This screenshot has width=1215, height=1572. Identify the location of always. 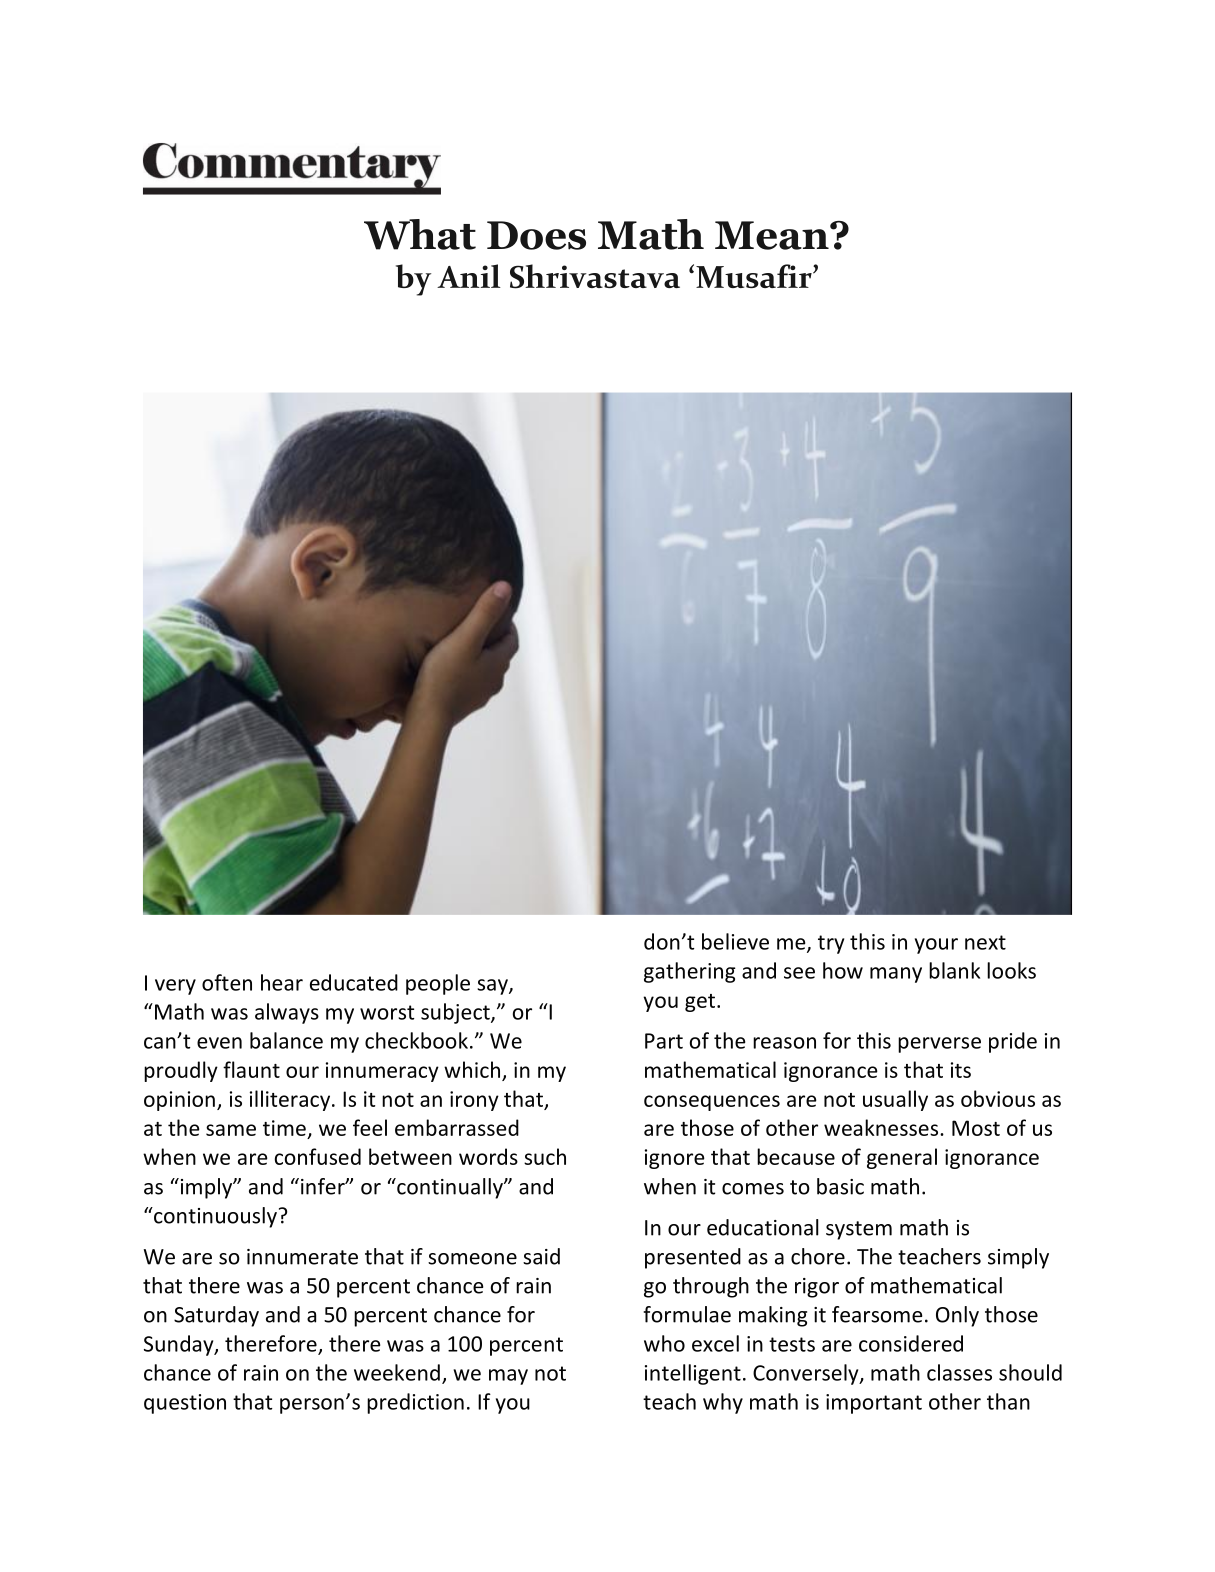
(287, 1013).
